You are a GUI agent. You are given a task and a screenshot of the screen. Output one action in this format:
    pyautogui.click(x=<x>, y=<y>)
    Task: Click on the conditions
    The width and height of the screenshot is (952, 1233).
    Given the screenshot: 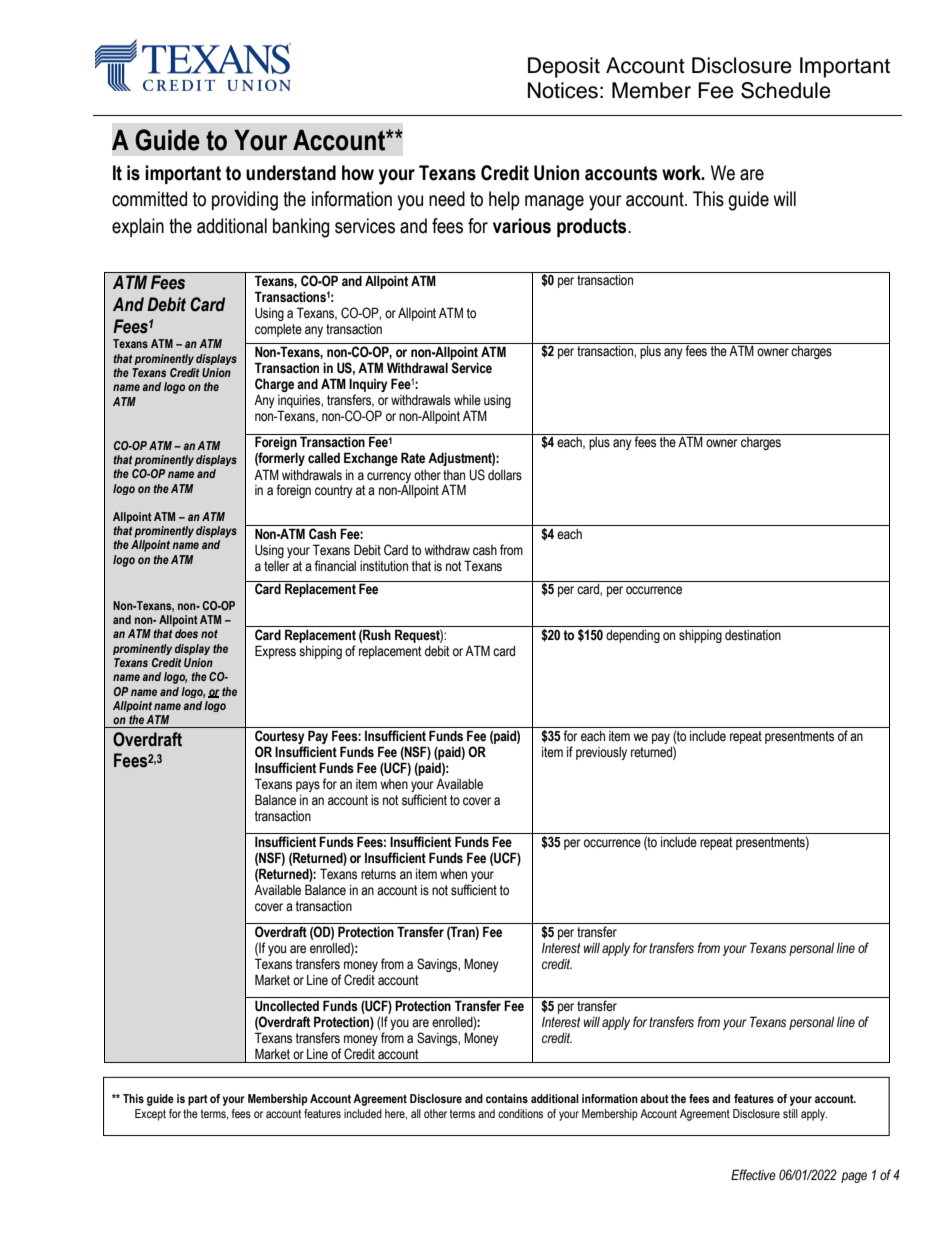 What is the action you would take?
    pyautogui.click(x=520, y=1113)
